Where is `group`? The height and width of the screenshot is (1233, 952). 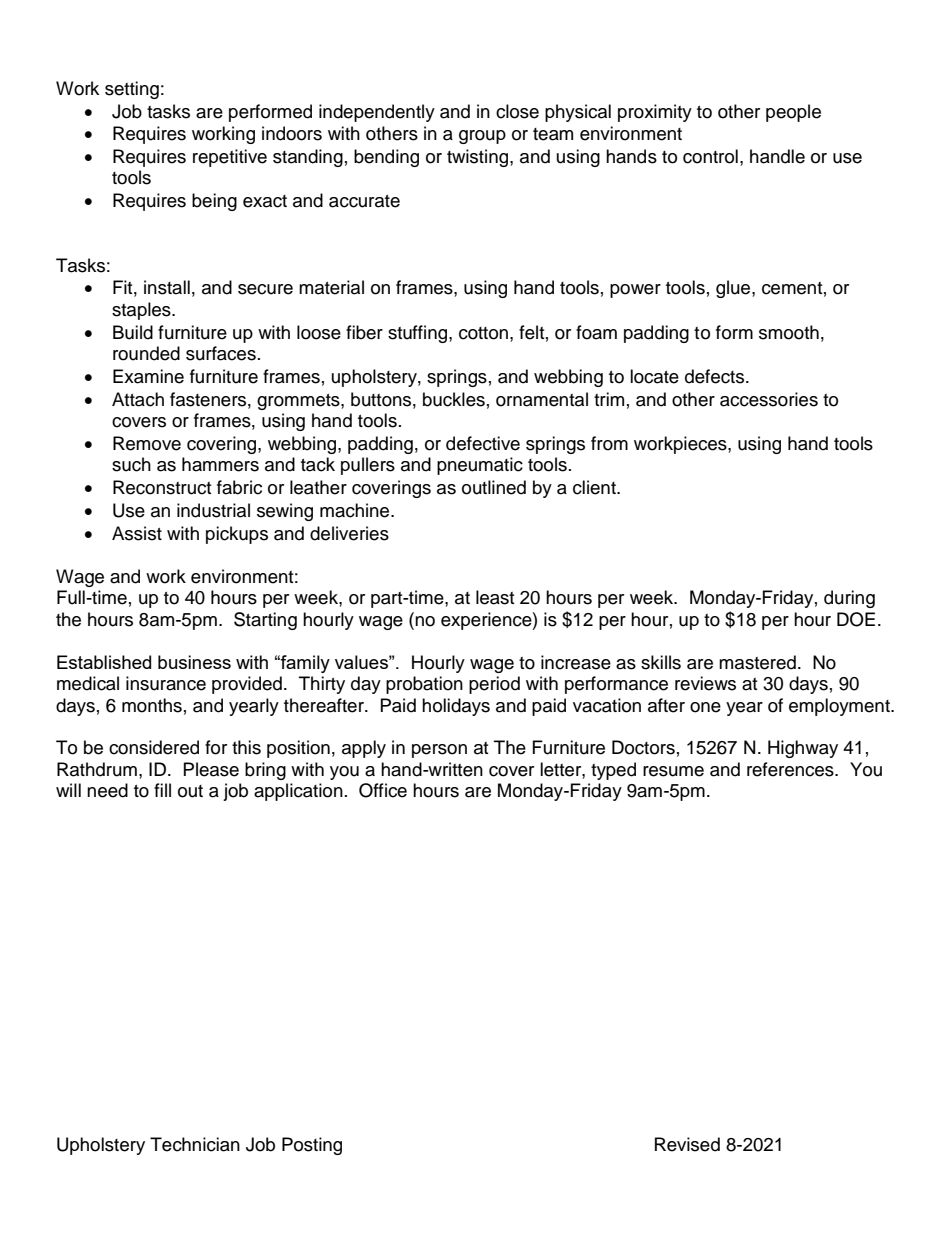 group is located at coordinates (482, 137).
